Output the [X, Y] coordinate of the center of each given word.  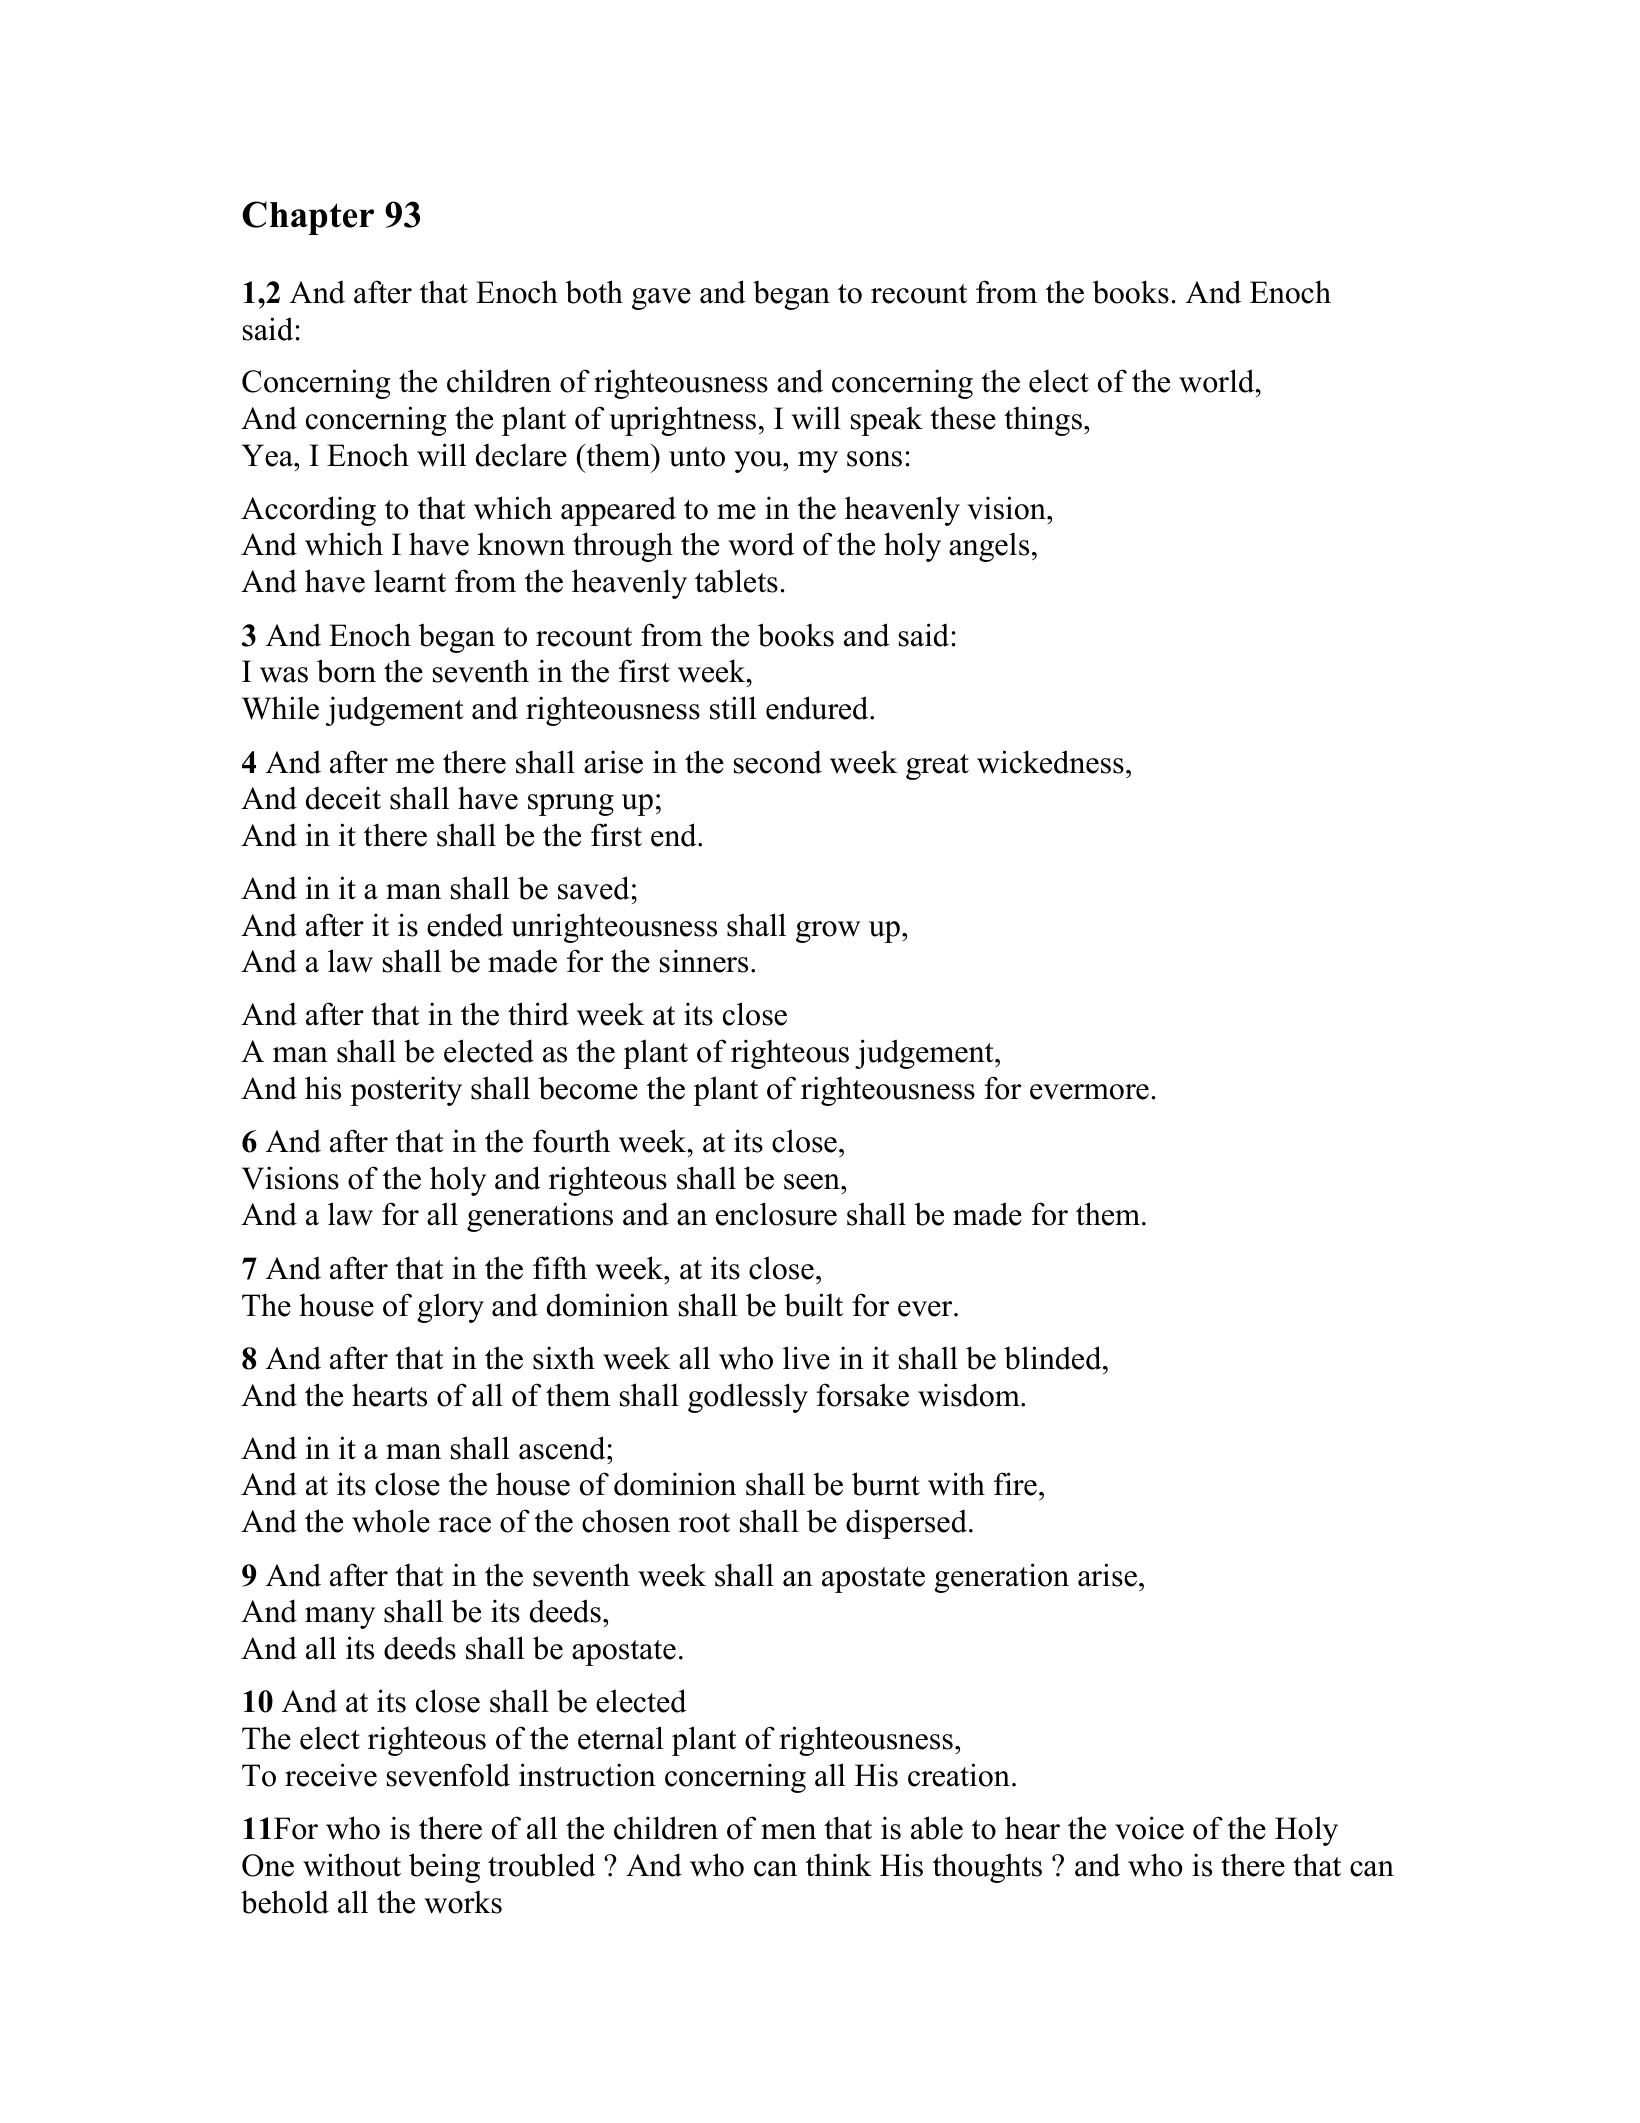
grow [828, 932]
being [444, 1868]
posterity [406, 1091]
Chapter [308, 218]
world [1218, 381]
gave [661, 299]
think [839, 1864]
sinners [704, 961]
